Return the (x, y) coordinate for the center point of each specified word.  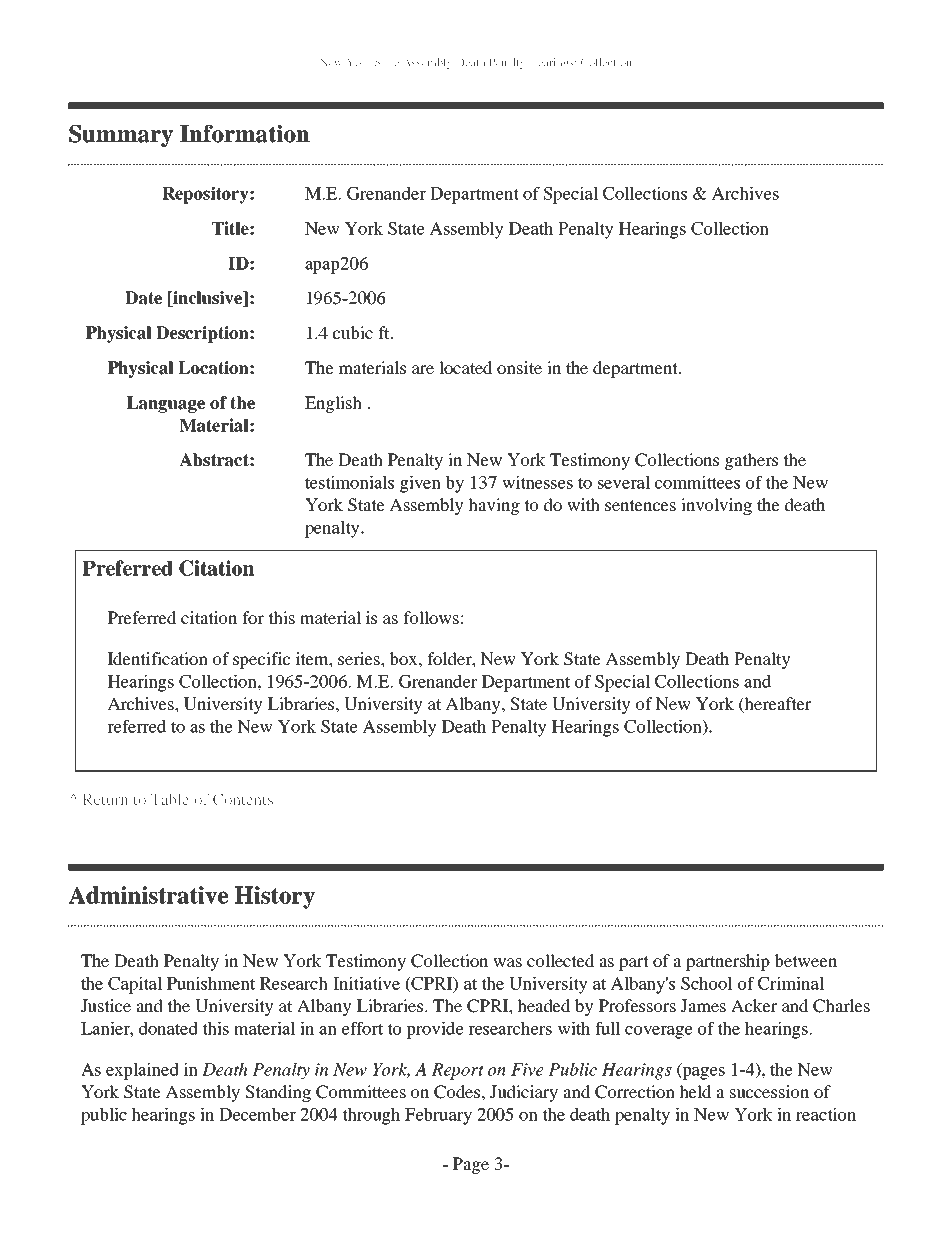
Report (458, 1071)
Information (245, 134)
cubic (353, 332)
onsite (519, 367)
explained (142, 1071)
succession (769, 1091)
